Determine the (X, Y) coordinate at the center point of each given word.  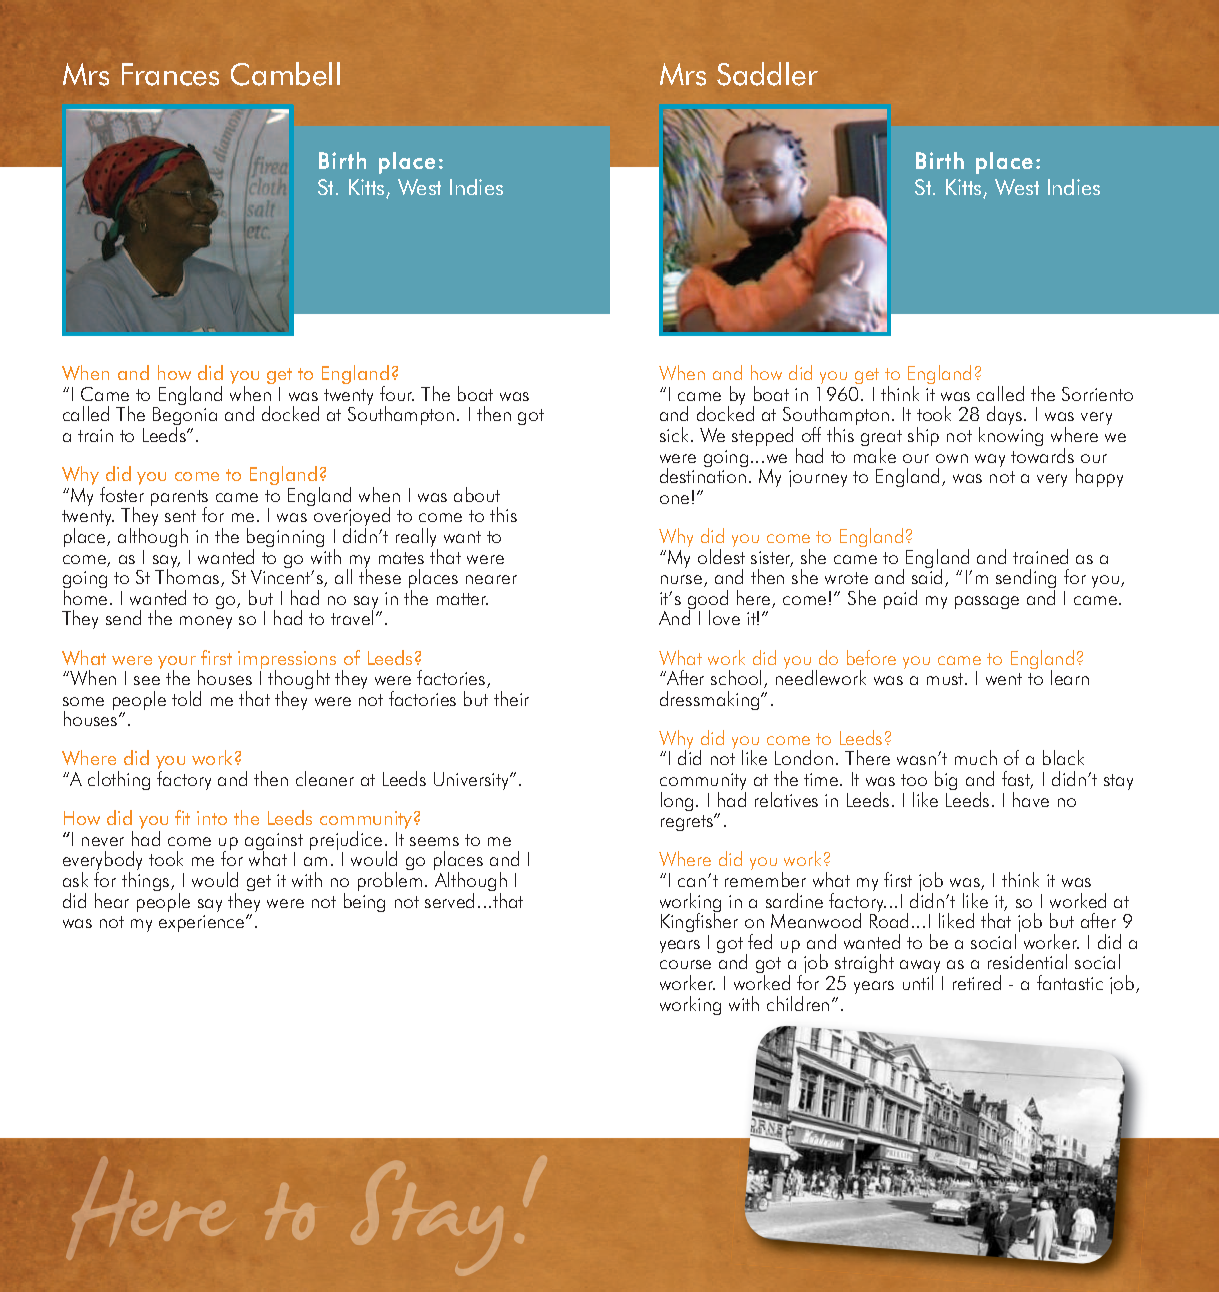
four (397, 393)
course (685, 964)
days (1004, 415)
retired (977, 982)
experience (203, 923)
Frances (170, 74)
